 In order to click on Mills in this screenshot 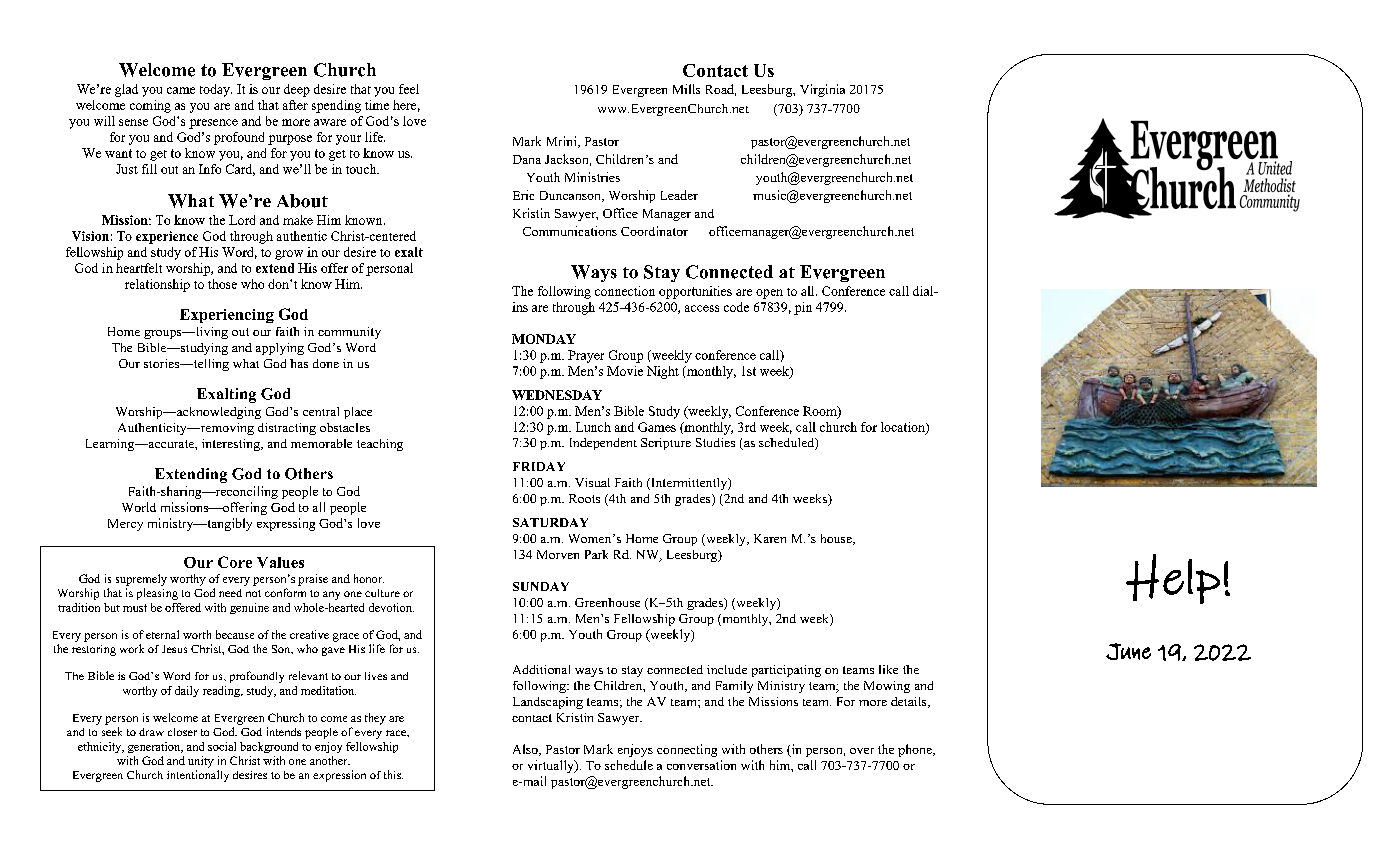, I will do `click(686, 89)`.
